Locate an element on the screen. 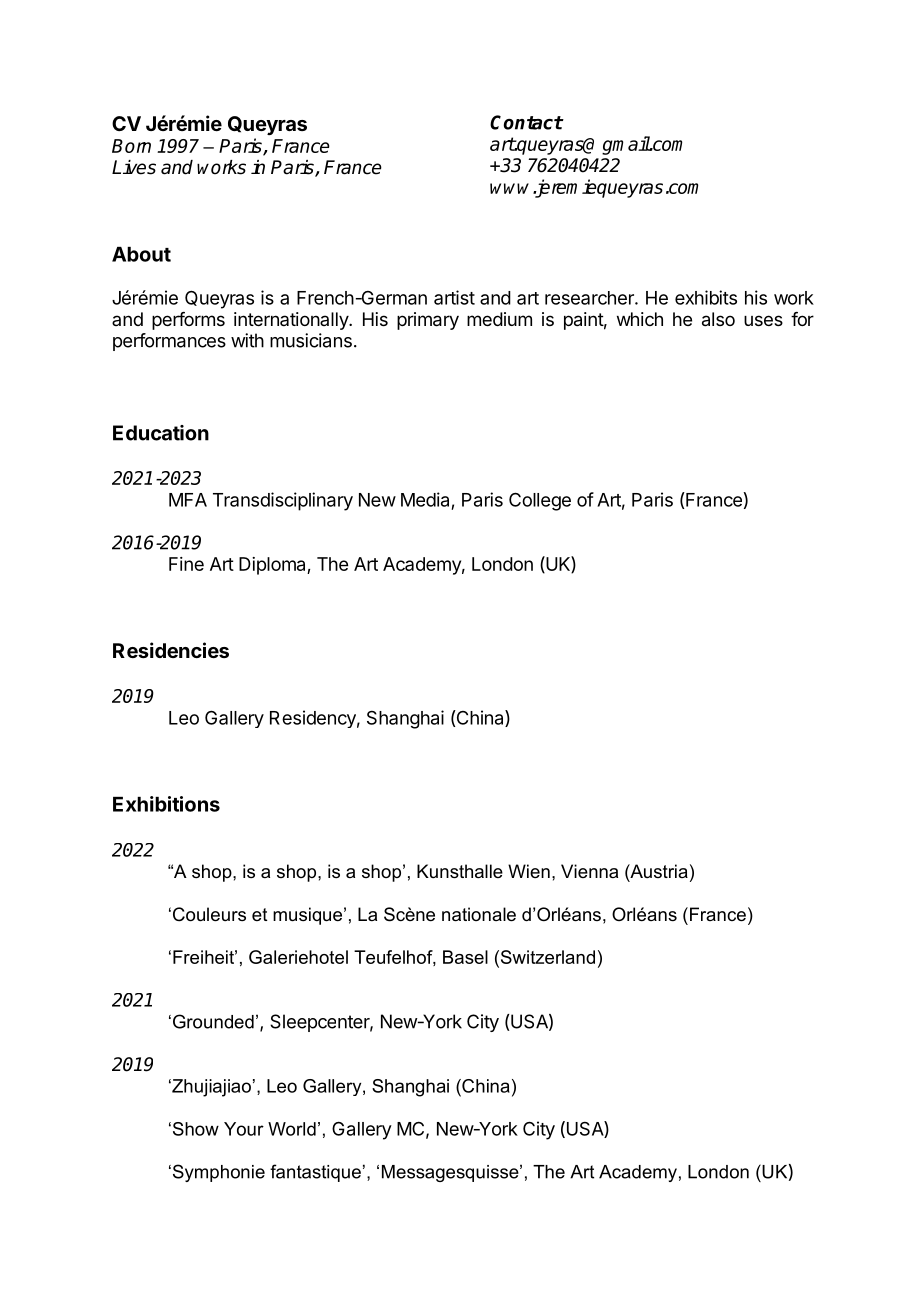  Media is located at coordinates (425, 499).
